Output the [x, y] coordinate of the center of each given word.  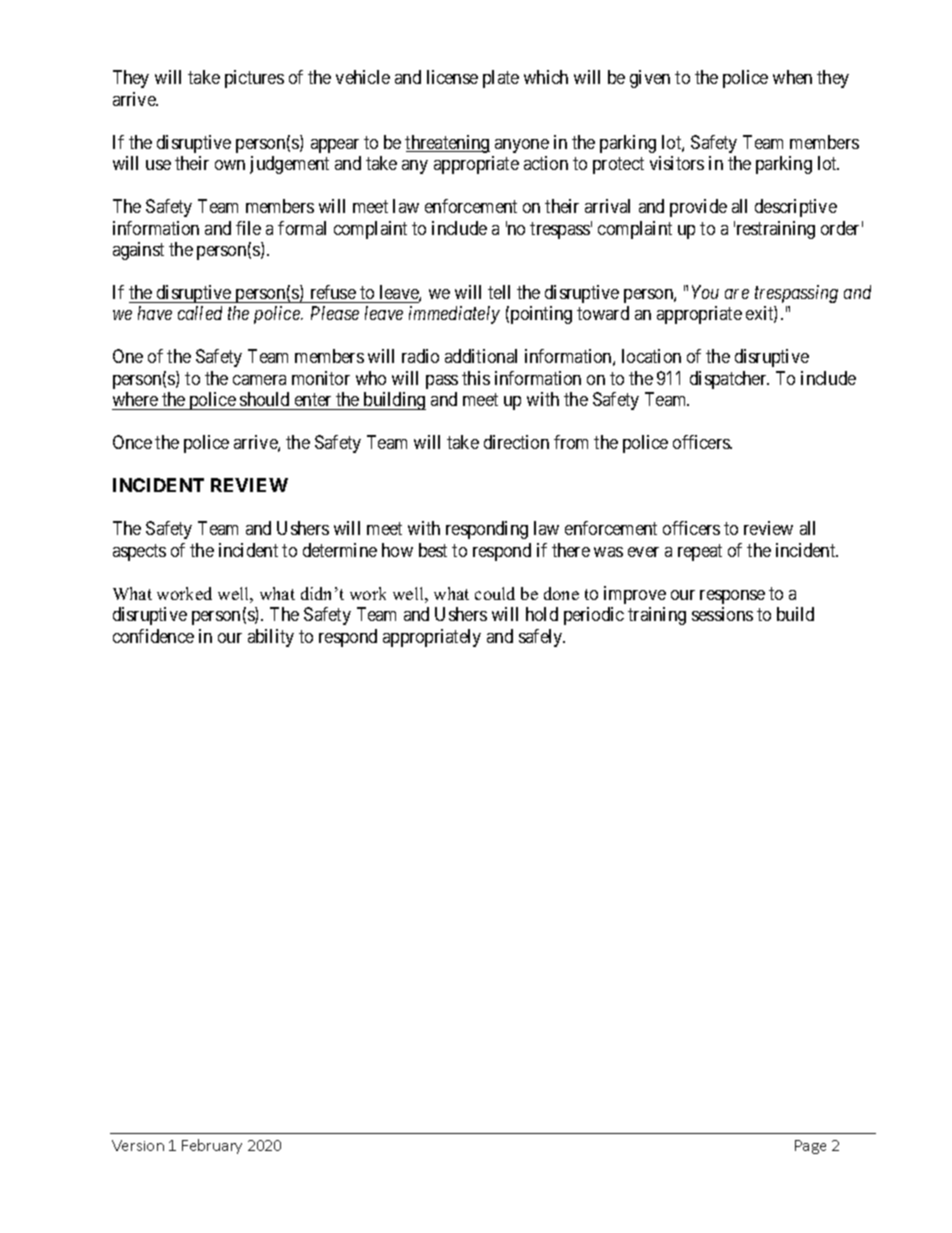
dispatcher [729, 380]
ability [271, 638]
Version [138, 1145]
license [452, 77]
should [265, 401]
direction [516, 442]
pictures [254, 79]
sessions [722, 614]
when [792, 77]
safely [542, 638]
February [212, 1146]
